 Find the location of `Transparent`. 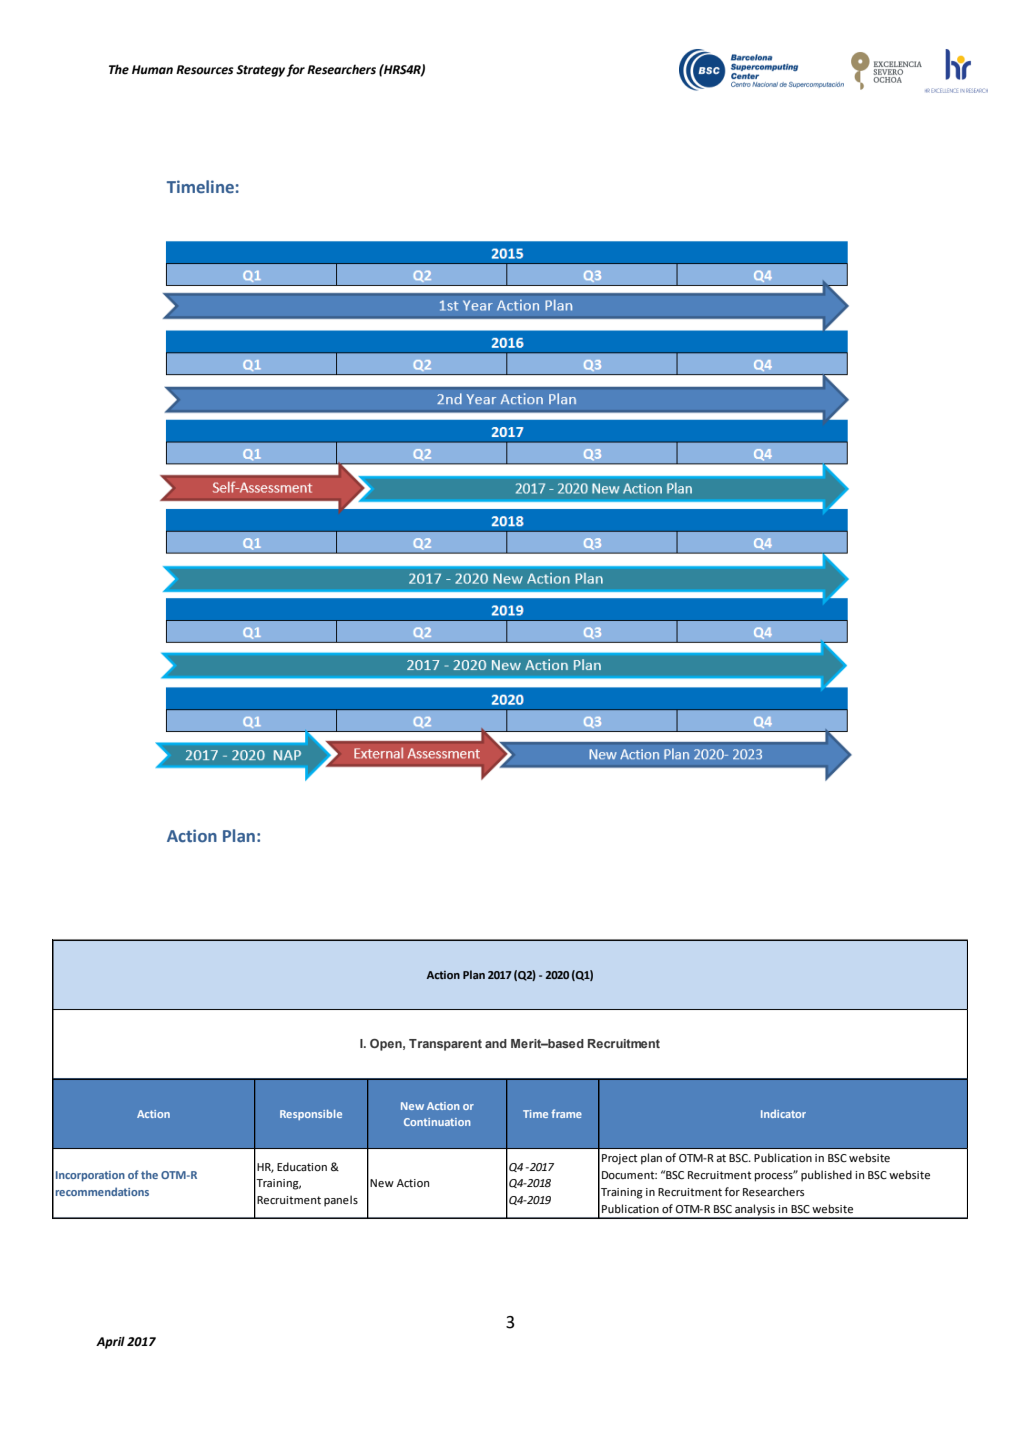

Transparent is located at coordinates (445, 1045).
